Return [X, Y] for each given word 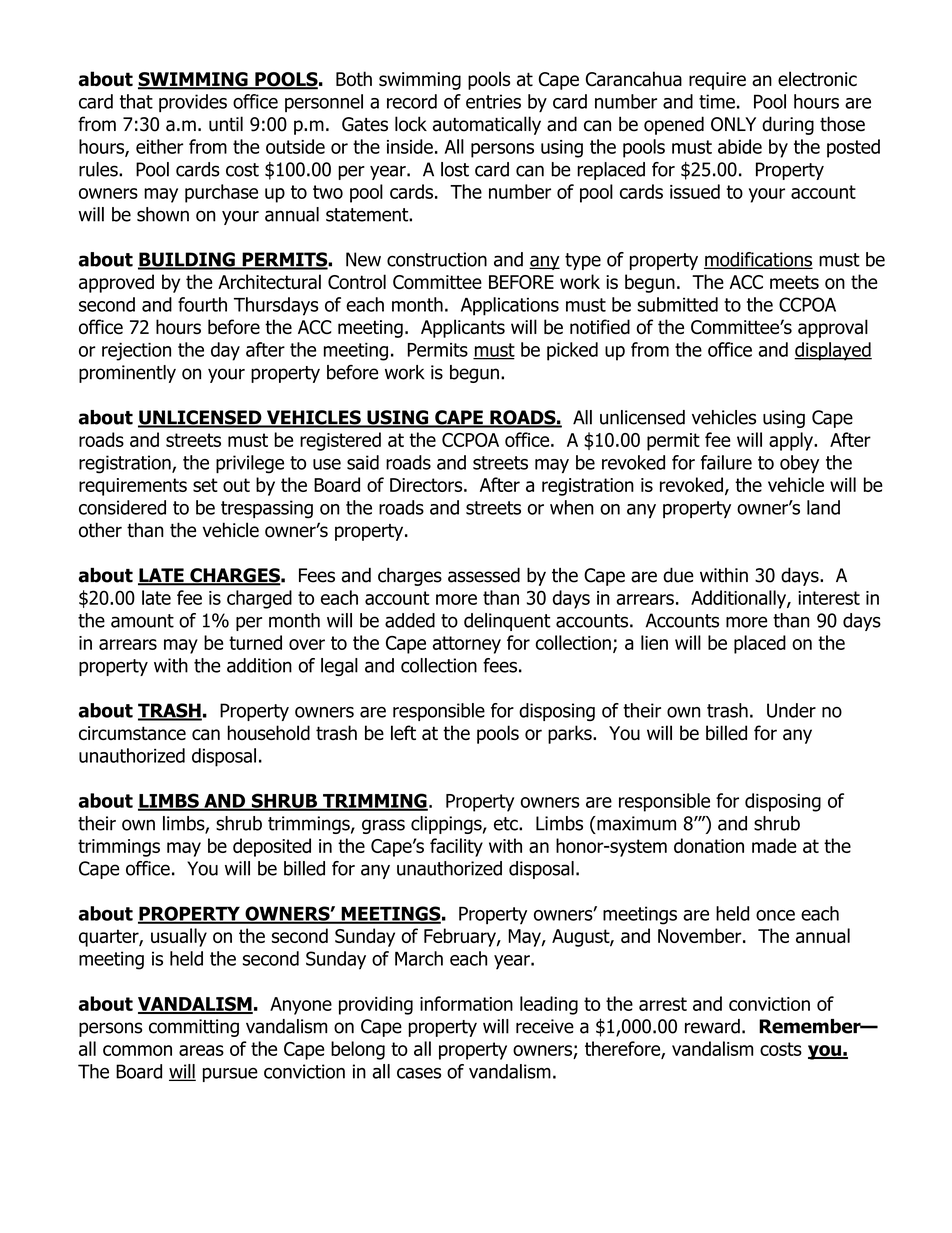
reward [712, 1026]
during [788, 125]
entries [493, 101]
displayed [833, 351]
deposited [272, 847]
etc [507, 824]
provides [193, 103]
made [774, 845]
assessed [484, 575]
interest [829, 598]
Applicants [463, 328]
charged [259, 599]
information [466, 1003]
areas [201, 1050]
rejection [136, 352]
